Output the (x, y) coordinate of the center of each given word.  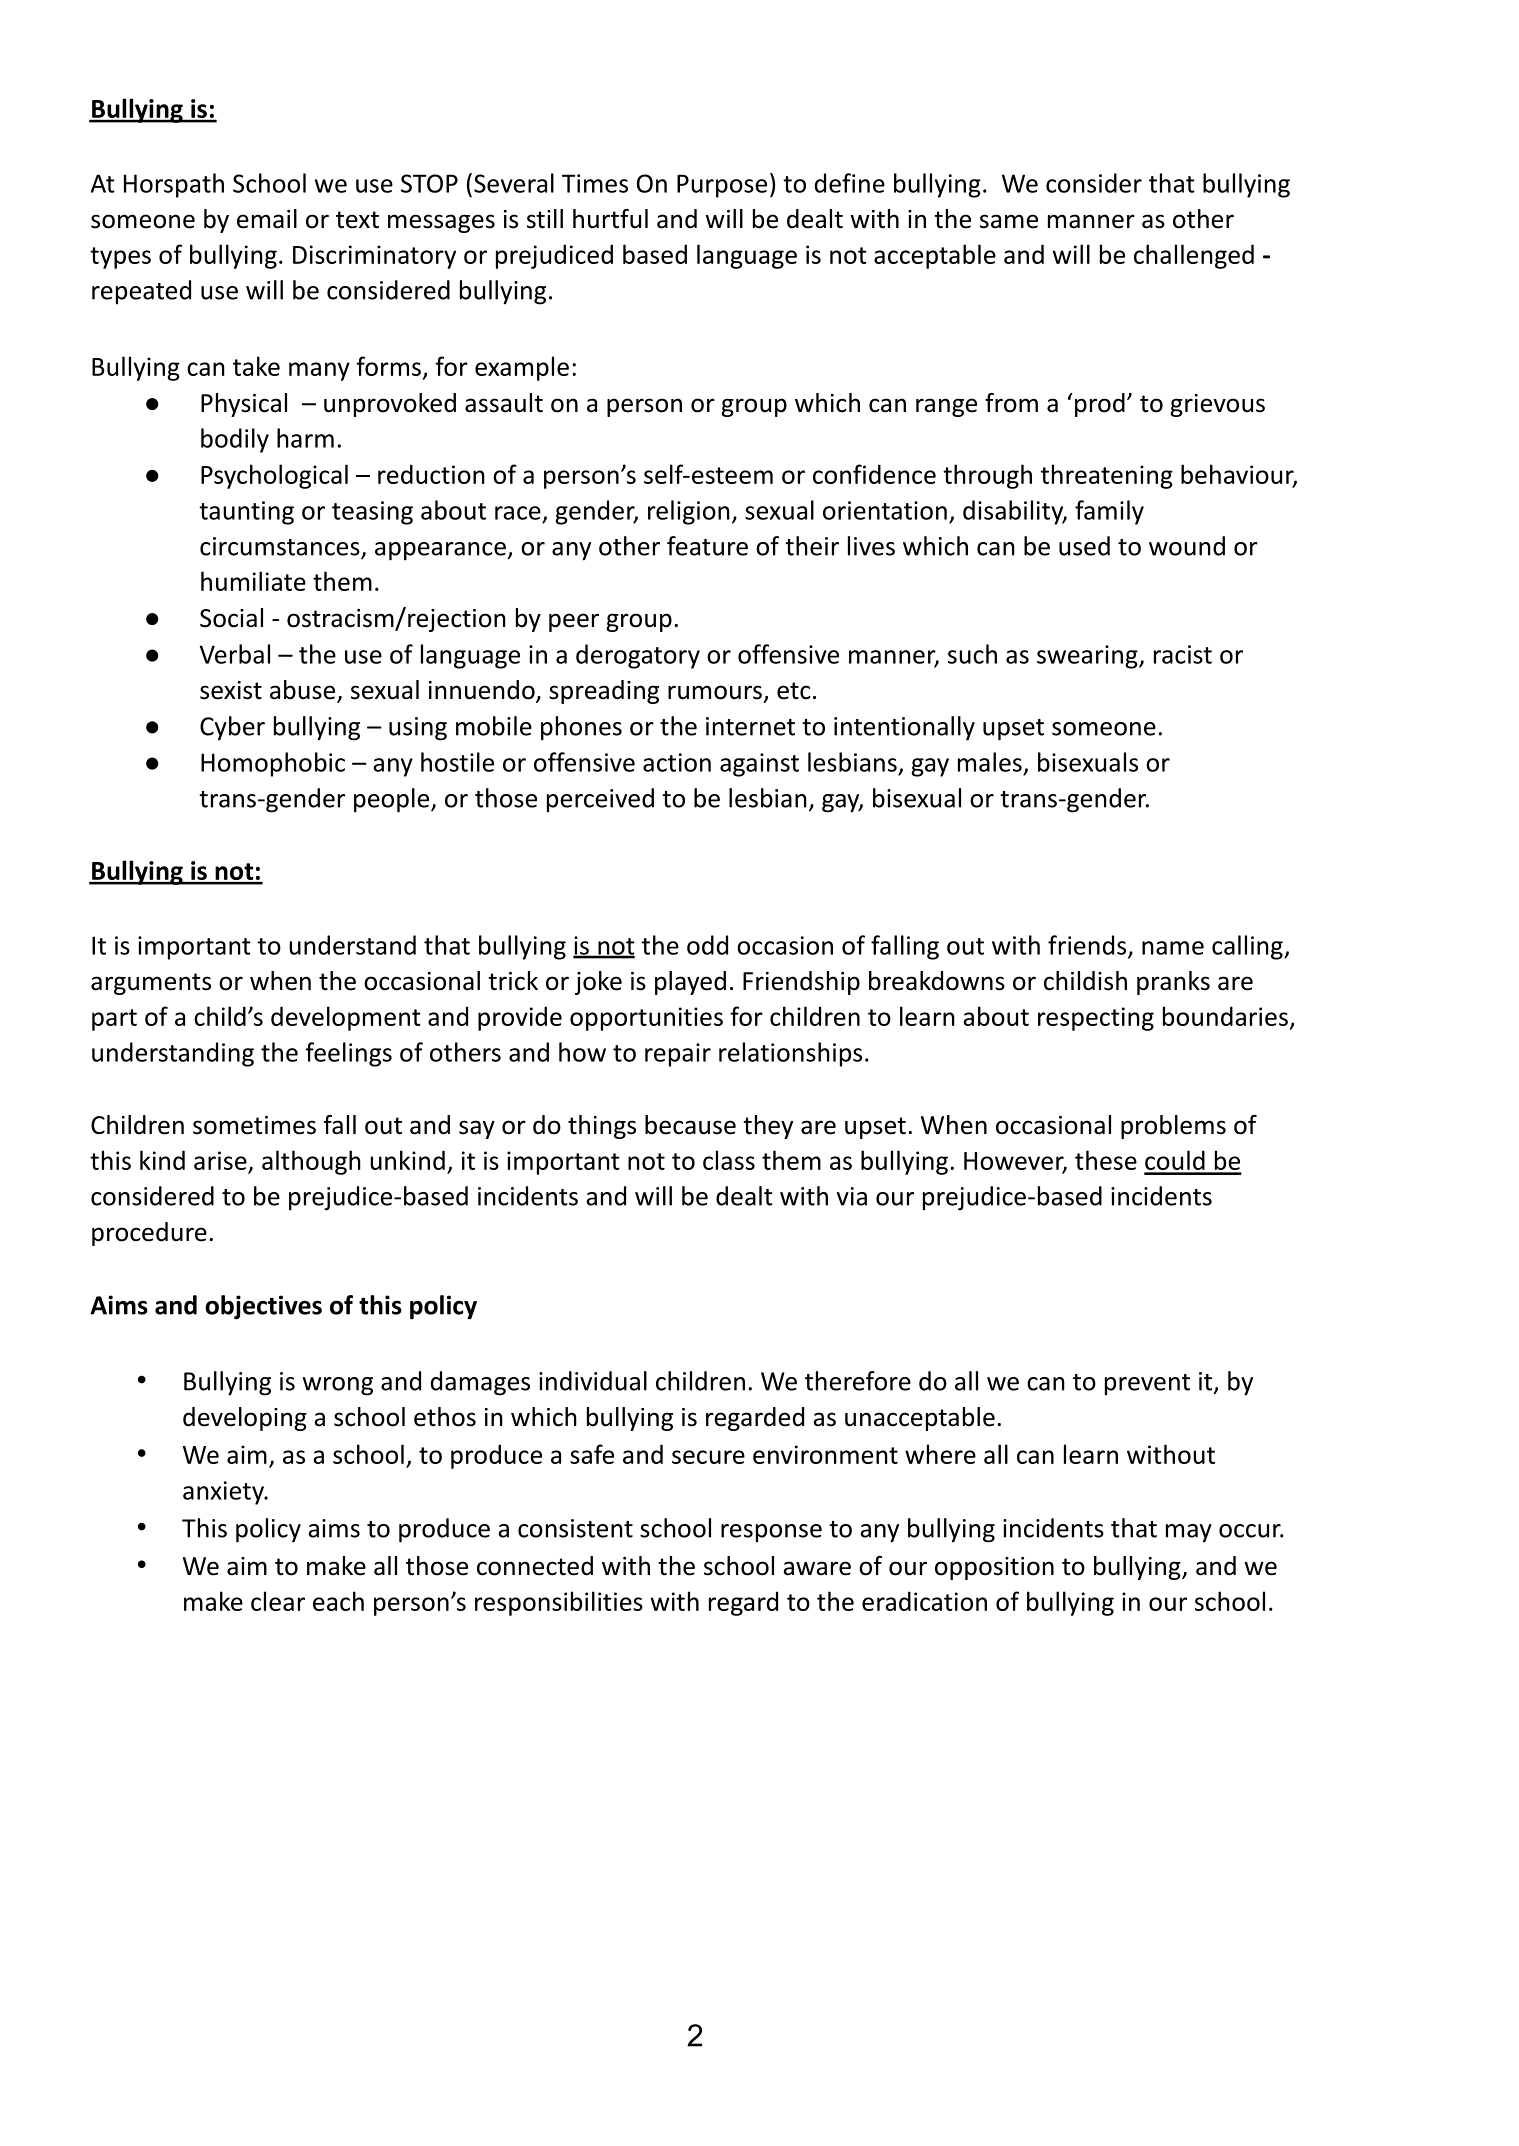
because (690, 1125)
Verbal (235, 654)
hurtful (610, 219)
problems (1173, 1127)
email (267, 219)
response (771, 1533)
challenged (1194, 256)
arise (220, 1160)
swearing (1088, 657)
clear (278, 1601)
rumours (715, 692)
